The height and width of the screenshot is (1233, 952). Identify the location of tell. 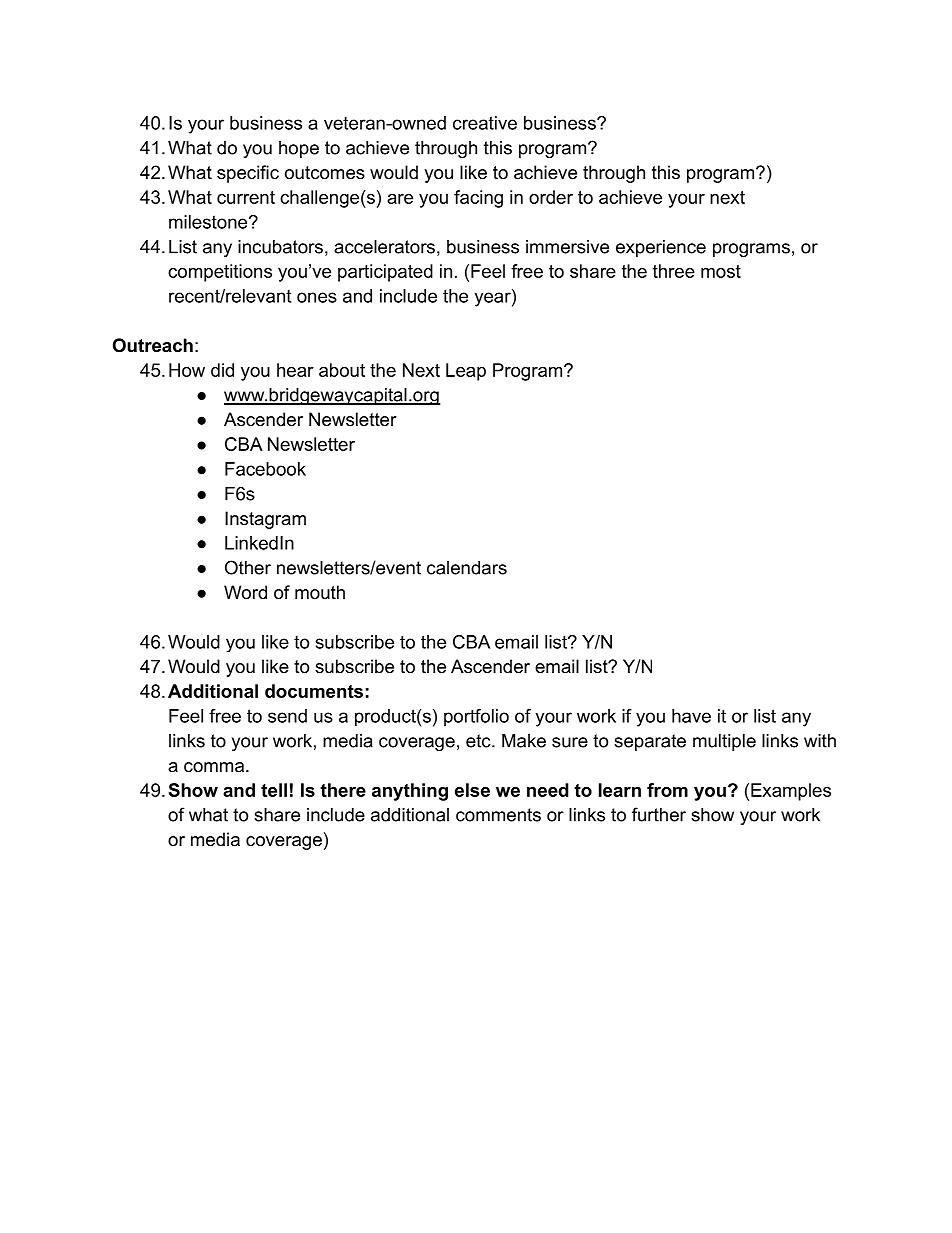
(274, 790).
